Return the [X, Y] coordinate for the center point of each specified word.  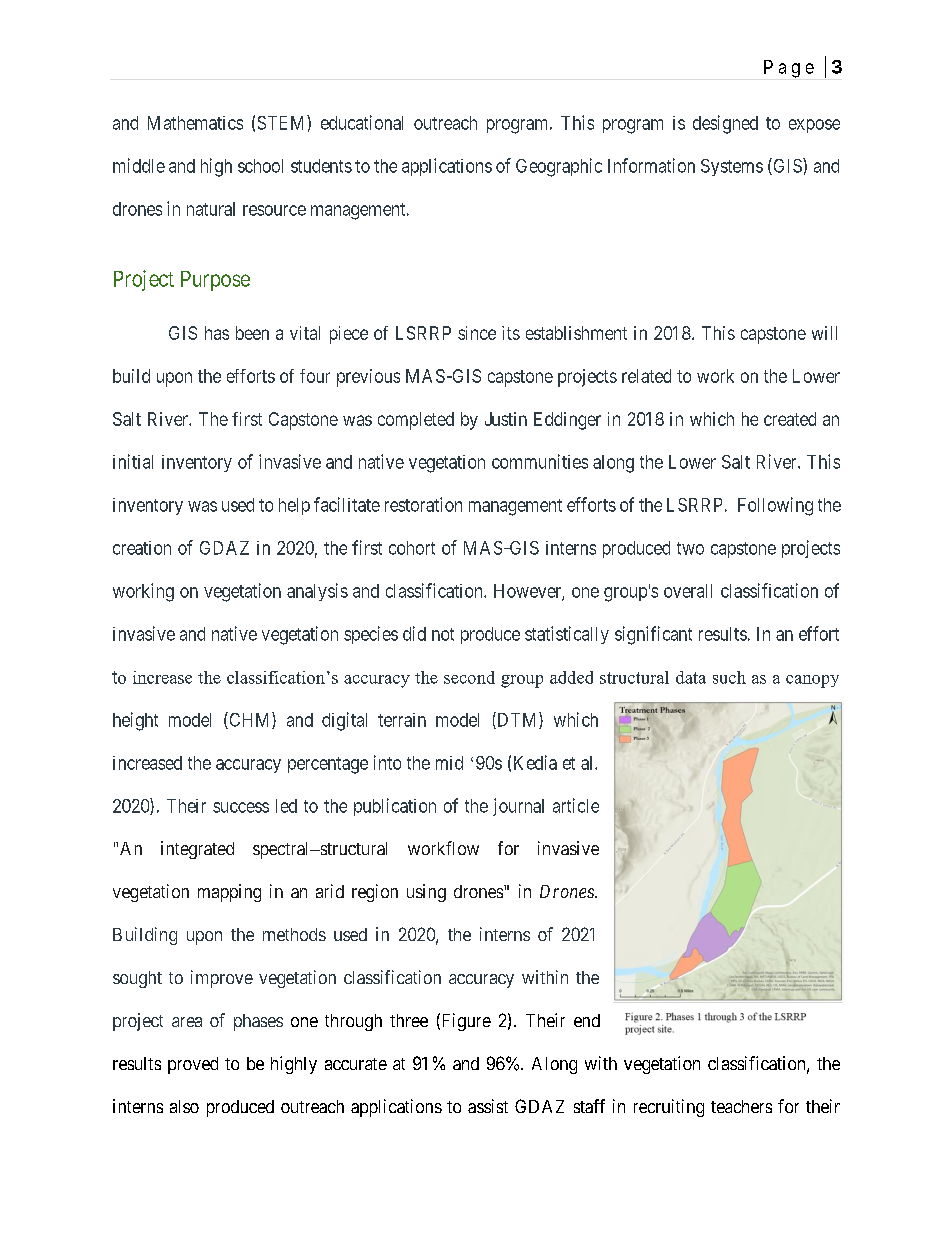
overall [688, 591]
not [443, 634]
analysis [317, 592]
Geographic [559, 167]
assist [488, 1106]
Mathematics [195, 123]
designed [725, 124]
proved [193, 1065]
